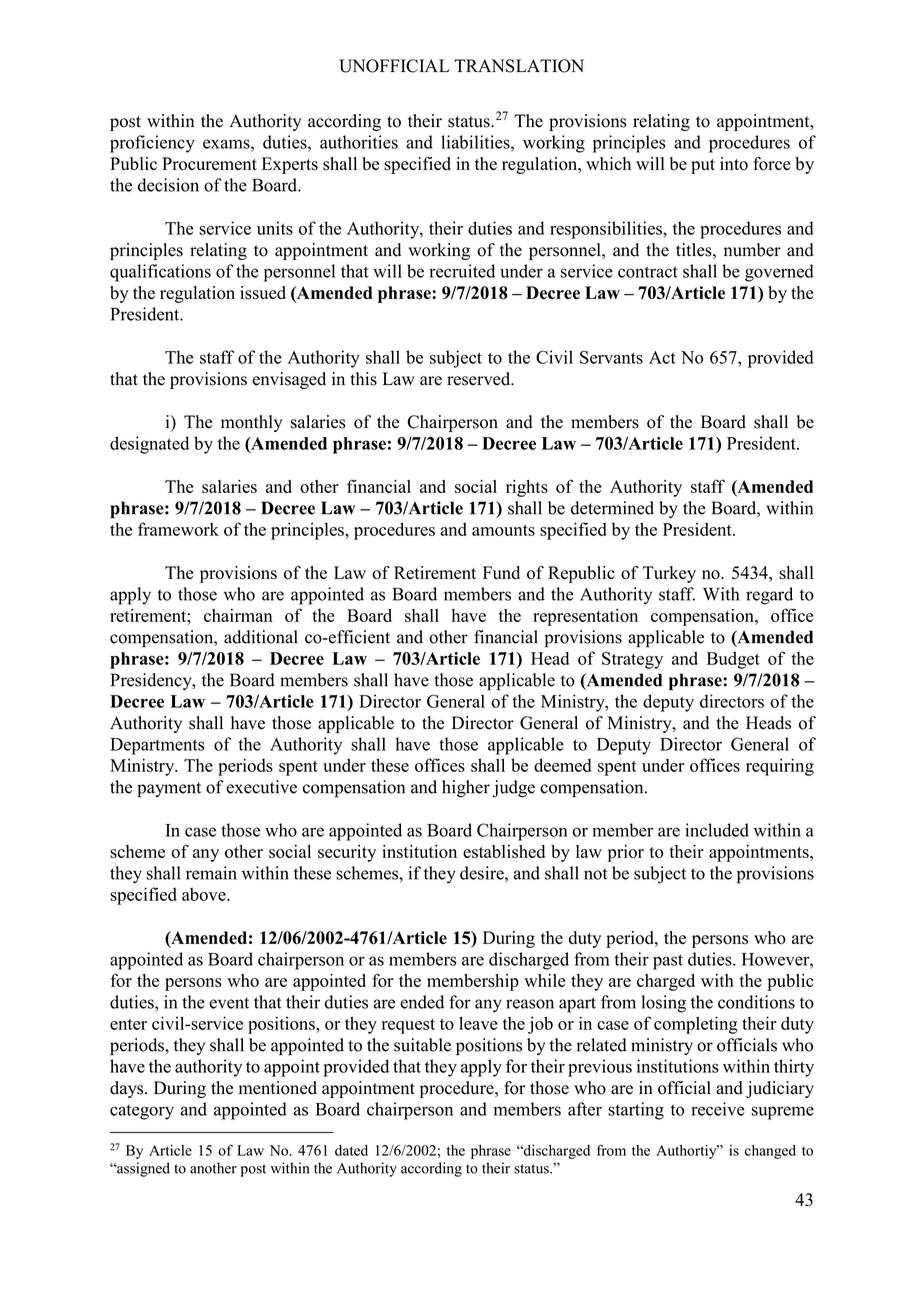  Describe the element at coordinates (504, 851) in the page. I see `established` at that location.
